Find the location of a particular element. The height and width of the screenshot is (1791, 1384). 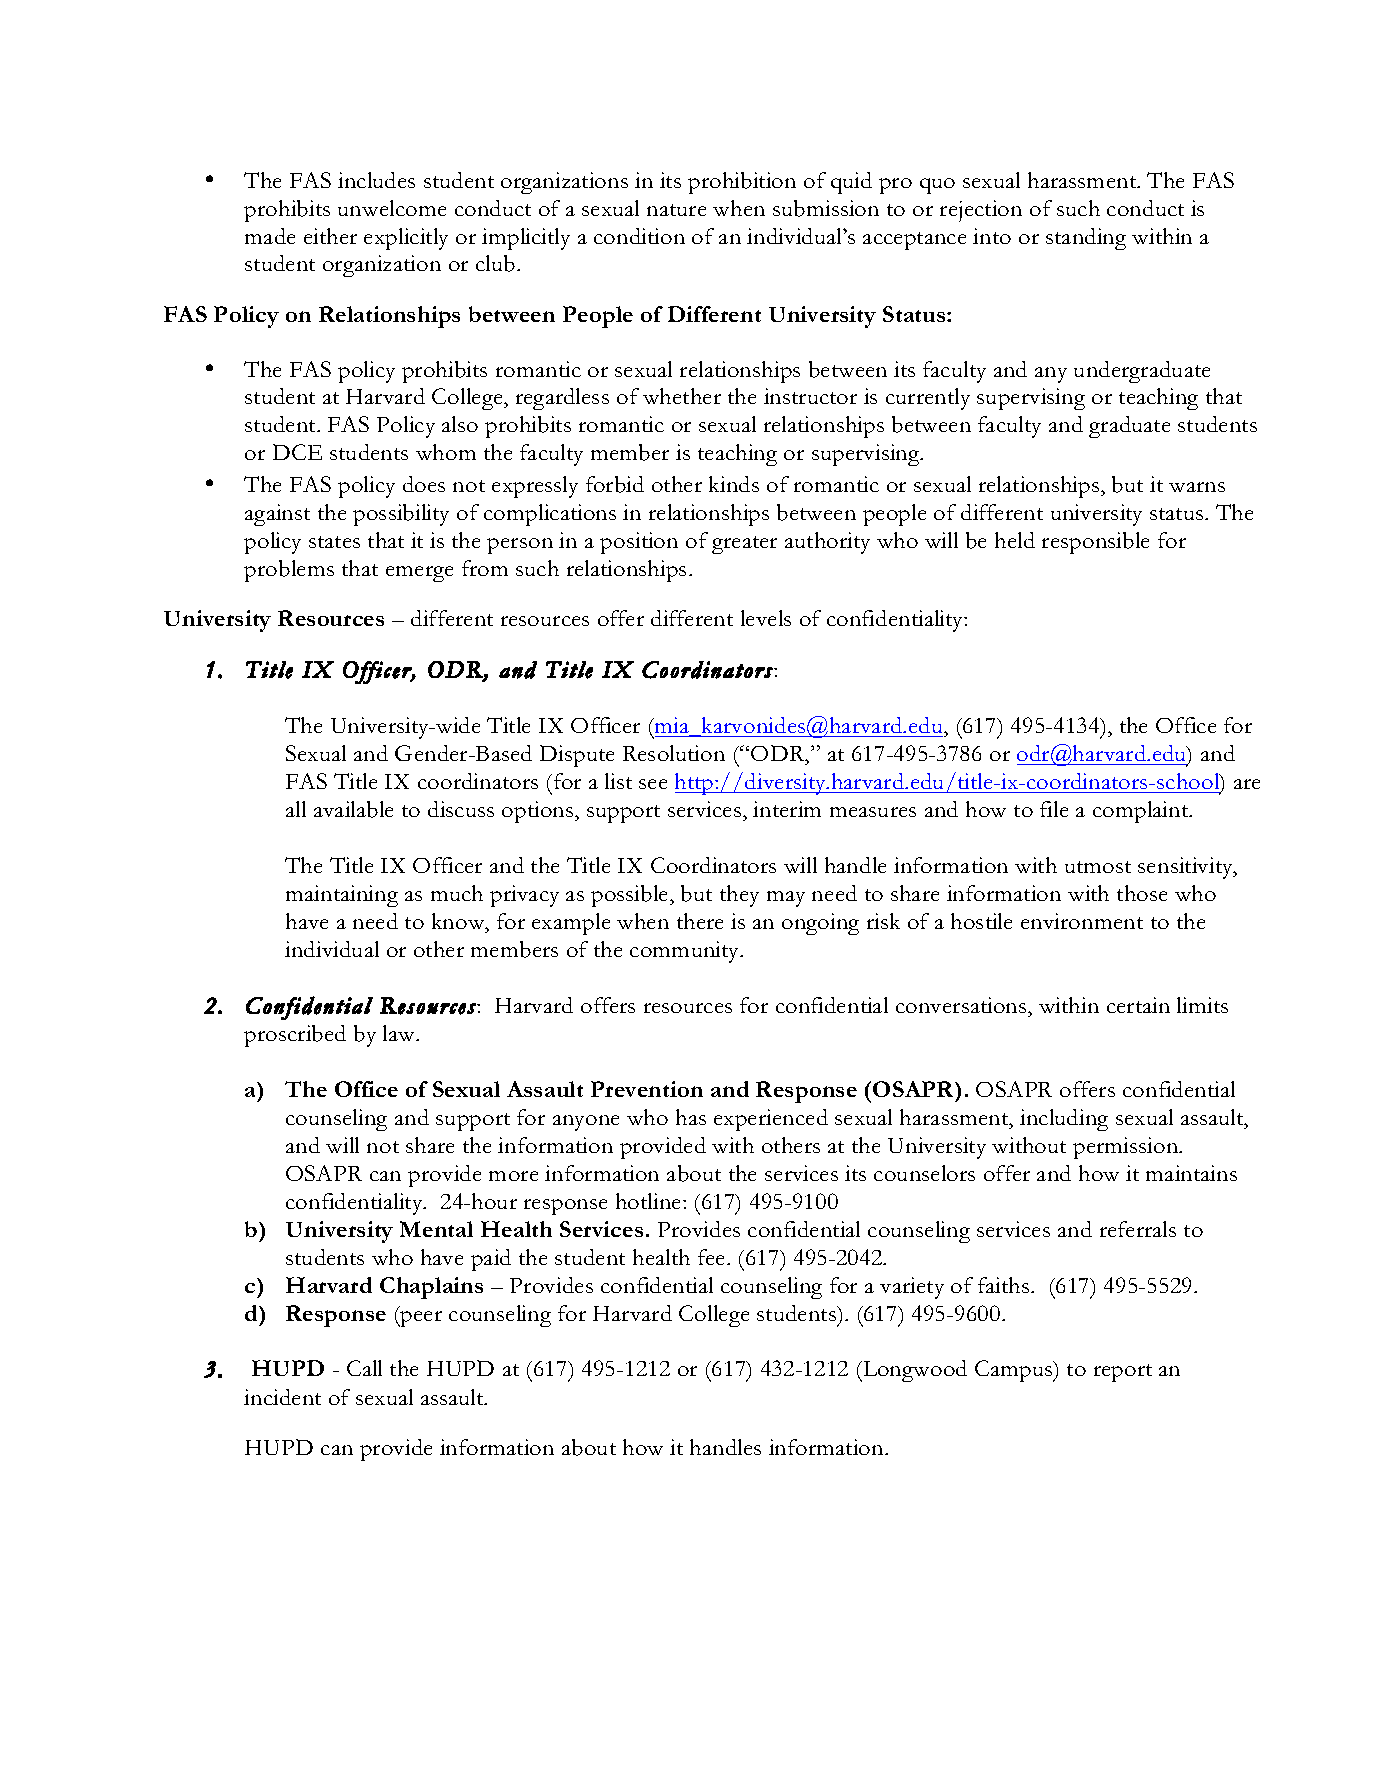

report is located at coordinates (1123, 1373).
